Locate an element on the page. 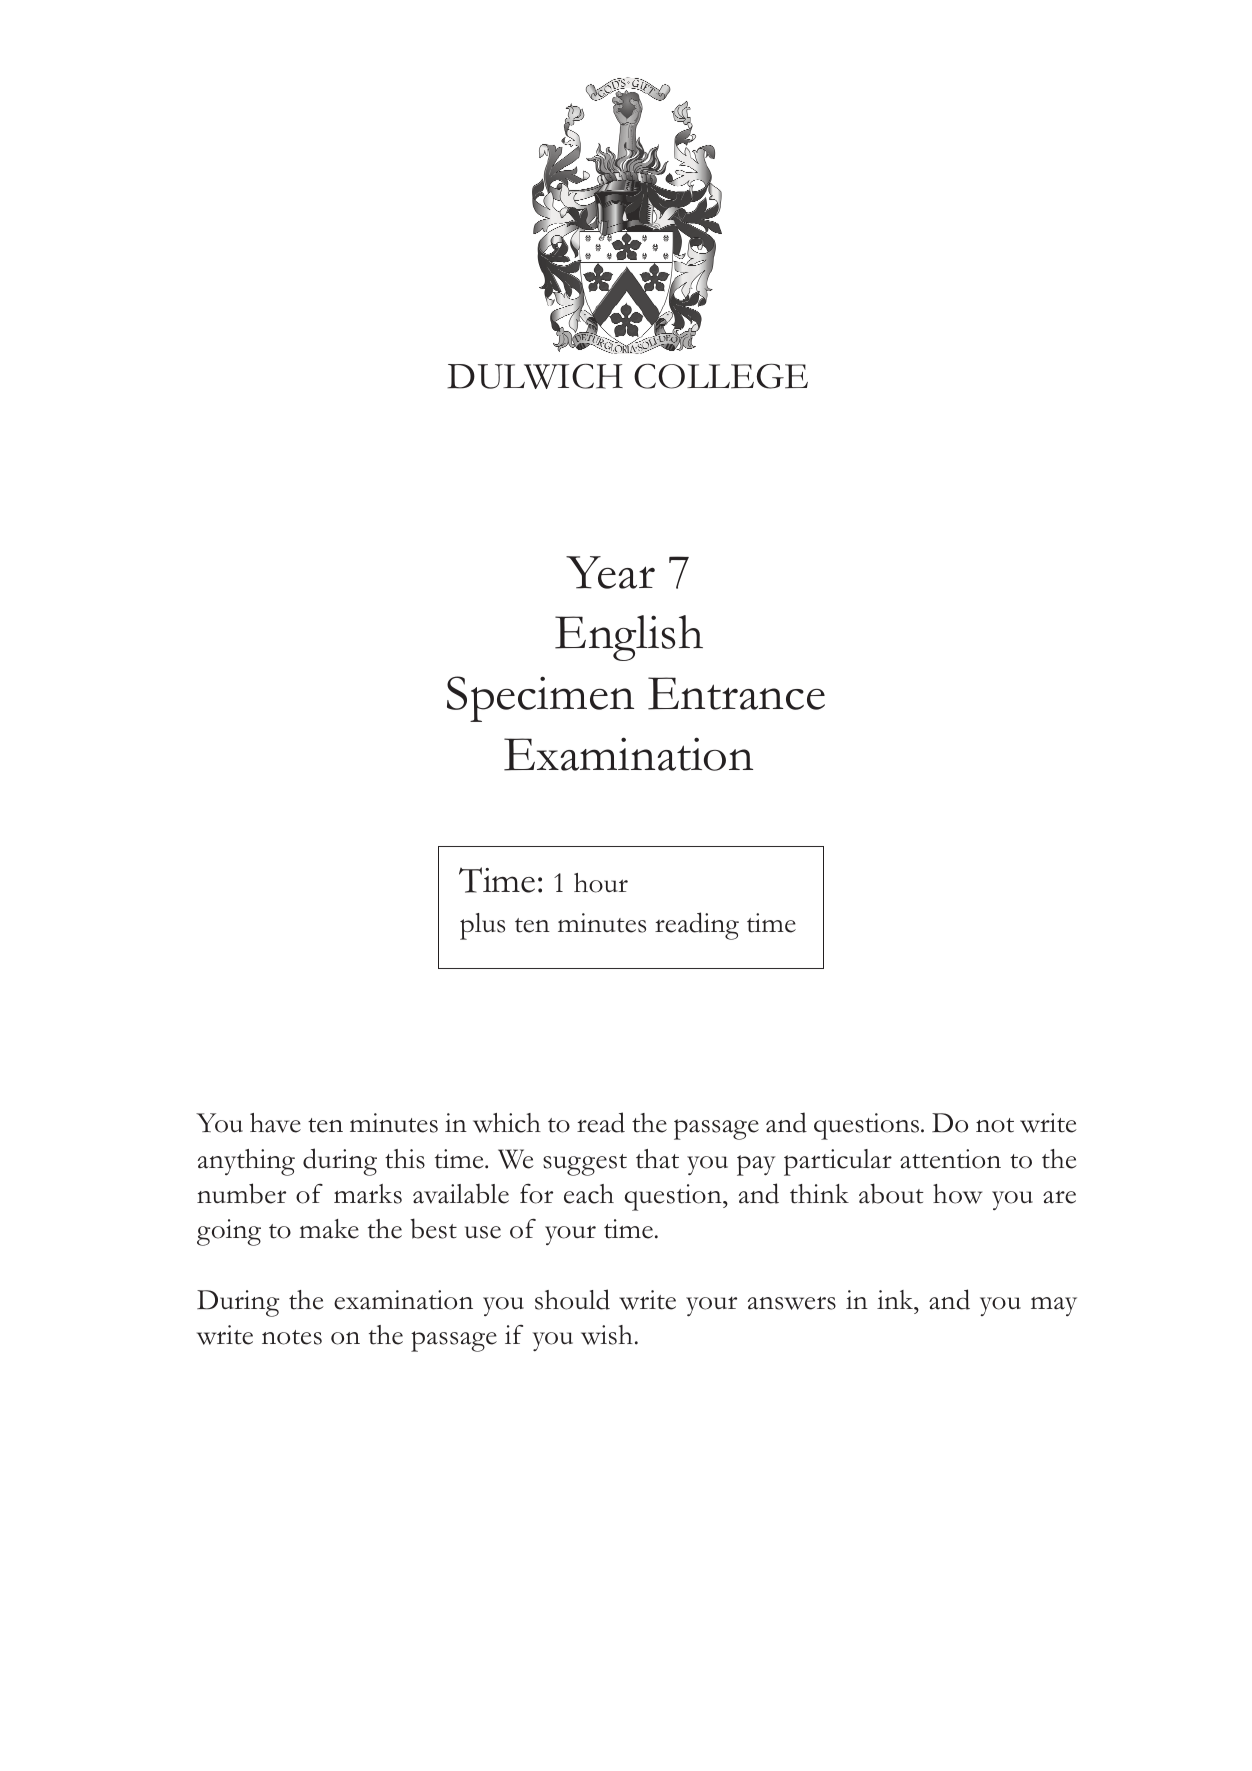 This document has height=1771, width=1252. that is located at coordinates (657, 1159).
